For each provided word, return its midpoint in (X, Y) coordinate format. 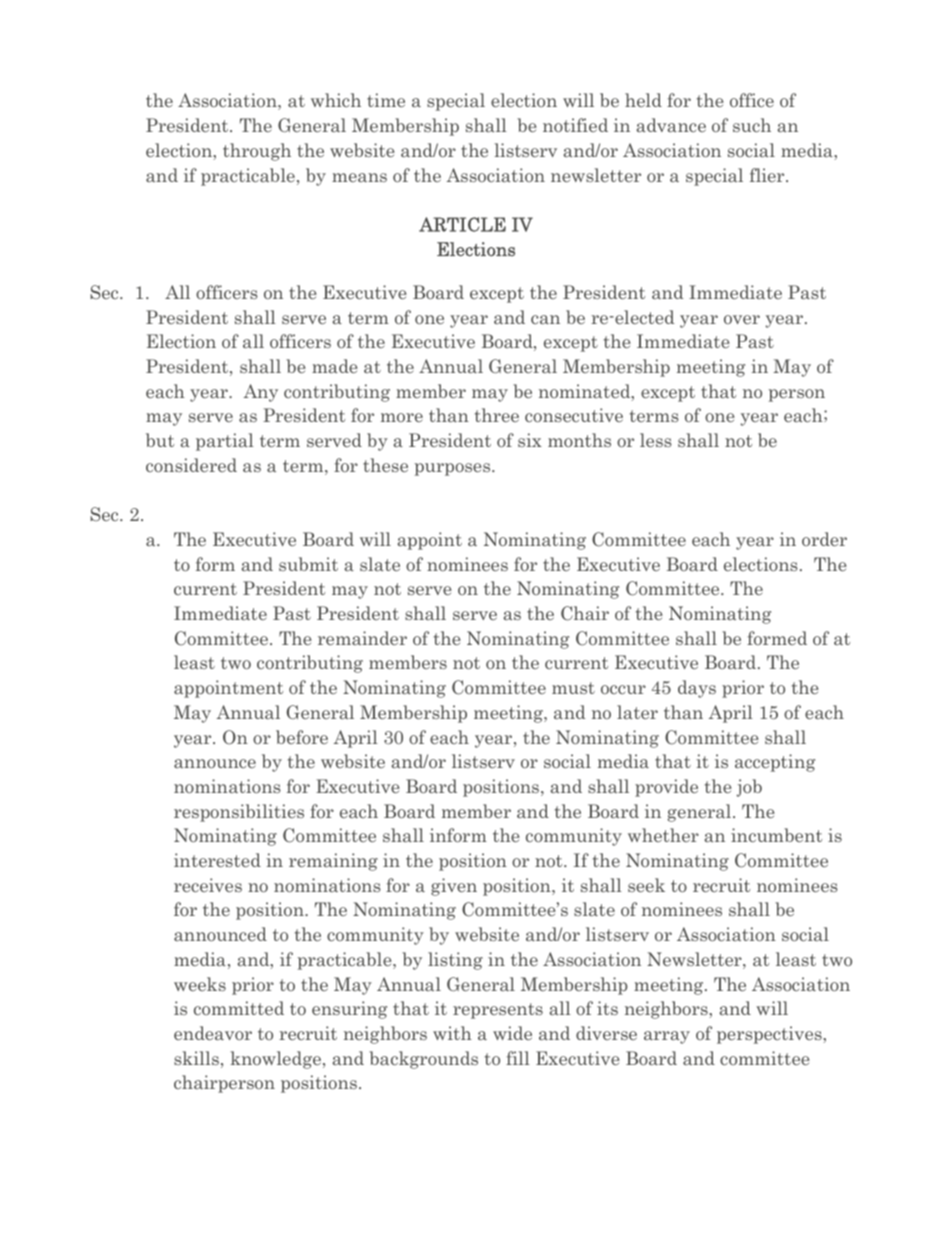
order (824, 539)
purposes (454, 469)
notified (575, 125)
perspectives (770, 1035)
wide (512, 1033)
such (752, 125)
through (257, 152)
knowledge (275, 1060)
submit (308, 564)
